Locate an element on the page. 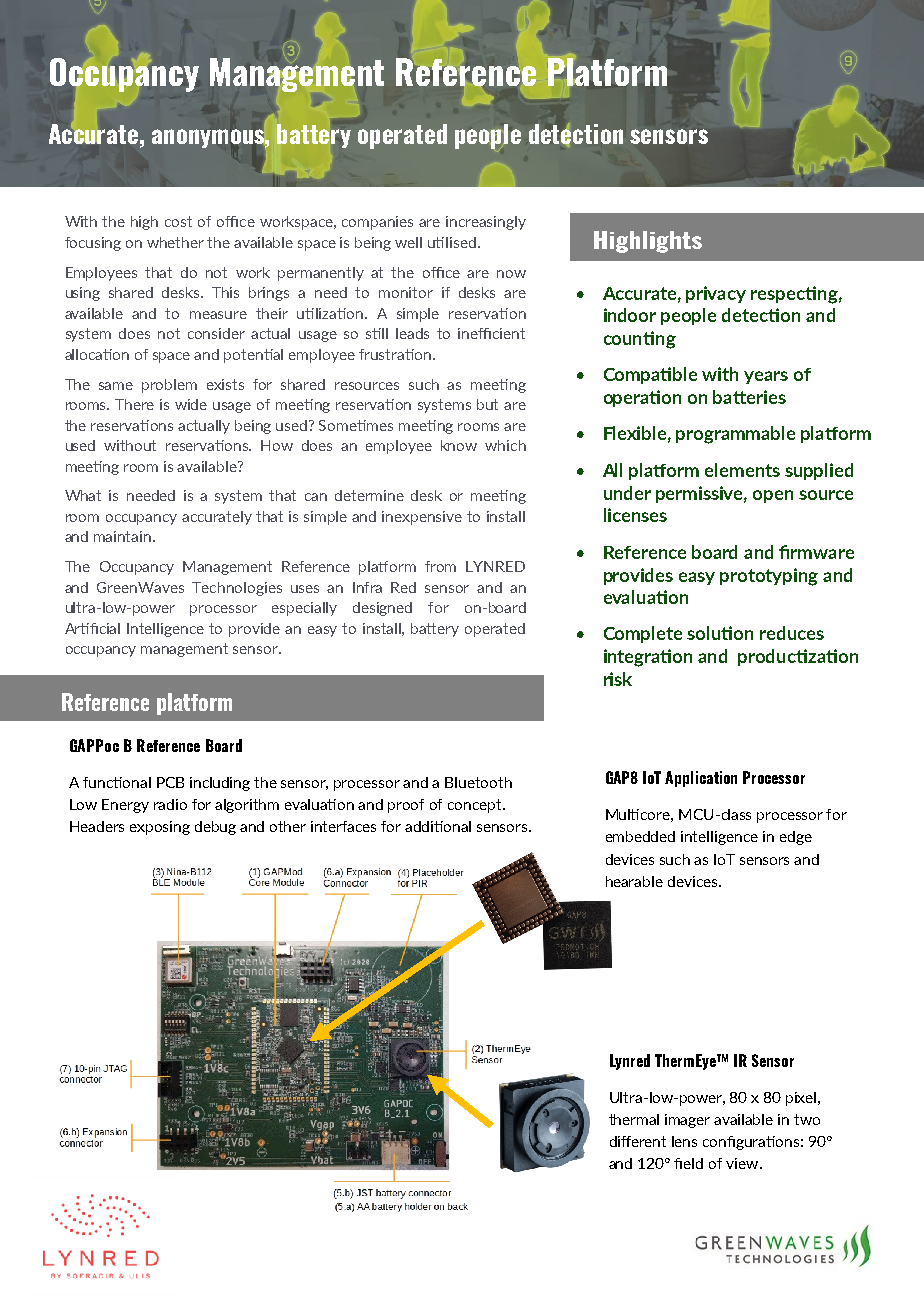 This image has height=1308, width=924. privacy is located at coordinates (716, 294).
